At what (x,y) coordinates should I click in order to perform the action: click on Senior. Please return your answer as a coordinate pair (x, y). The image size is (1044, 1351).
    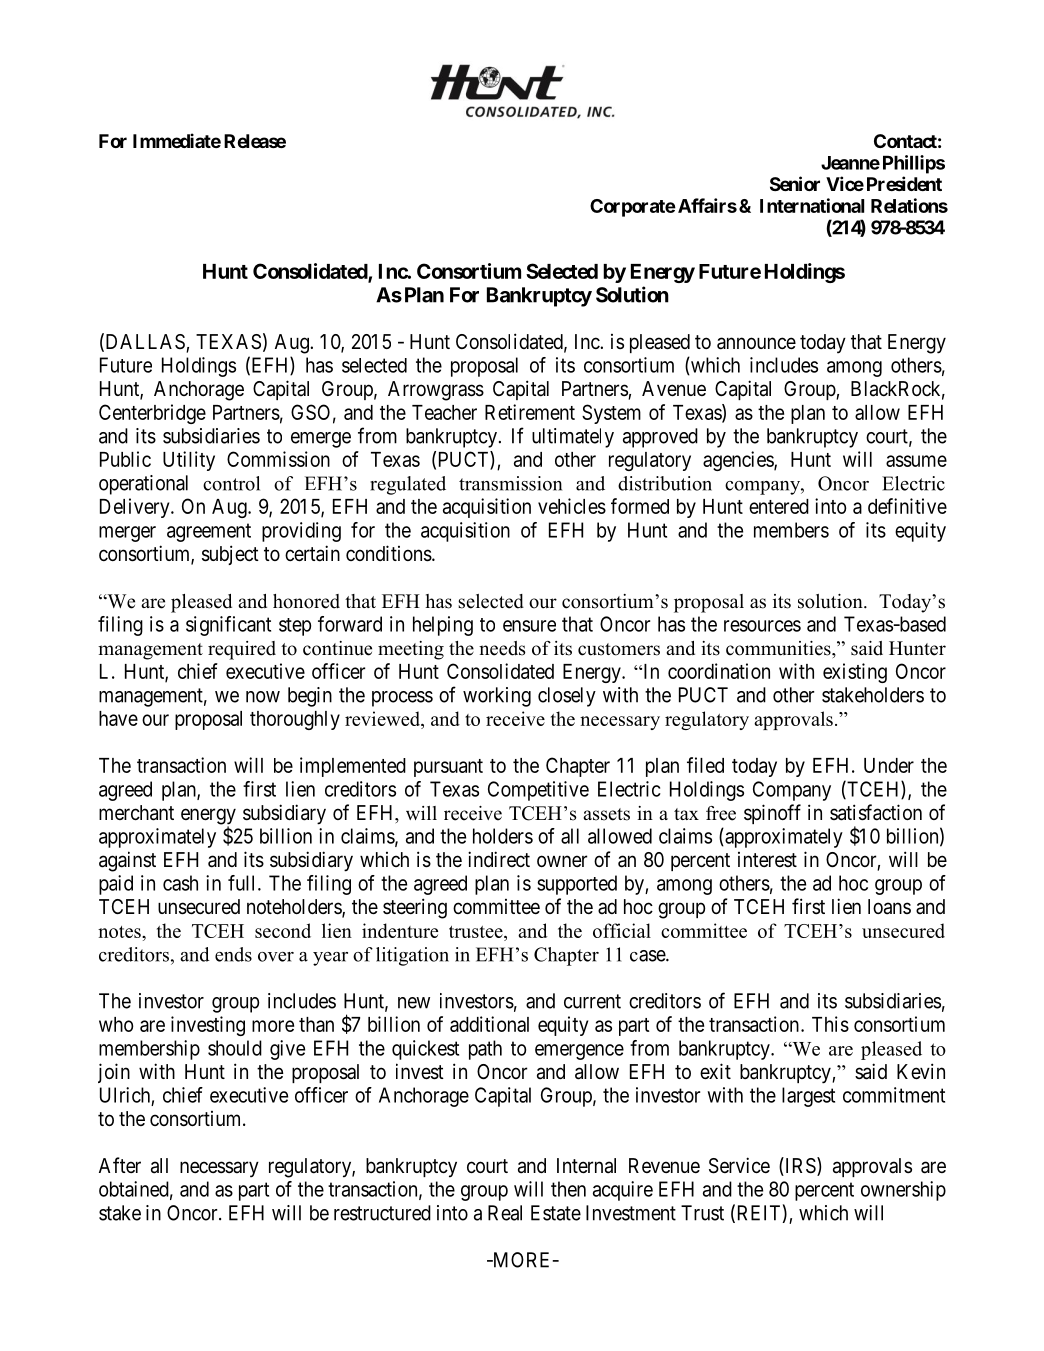
    Looking at the image, I should click on (795, 183).
